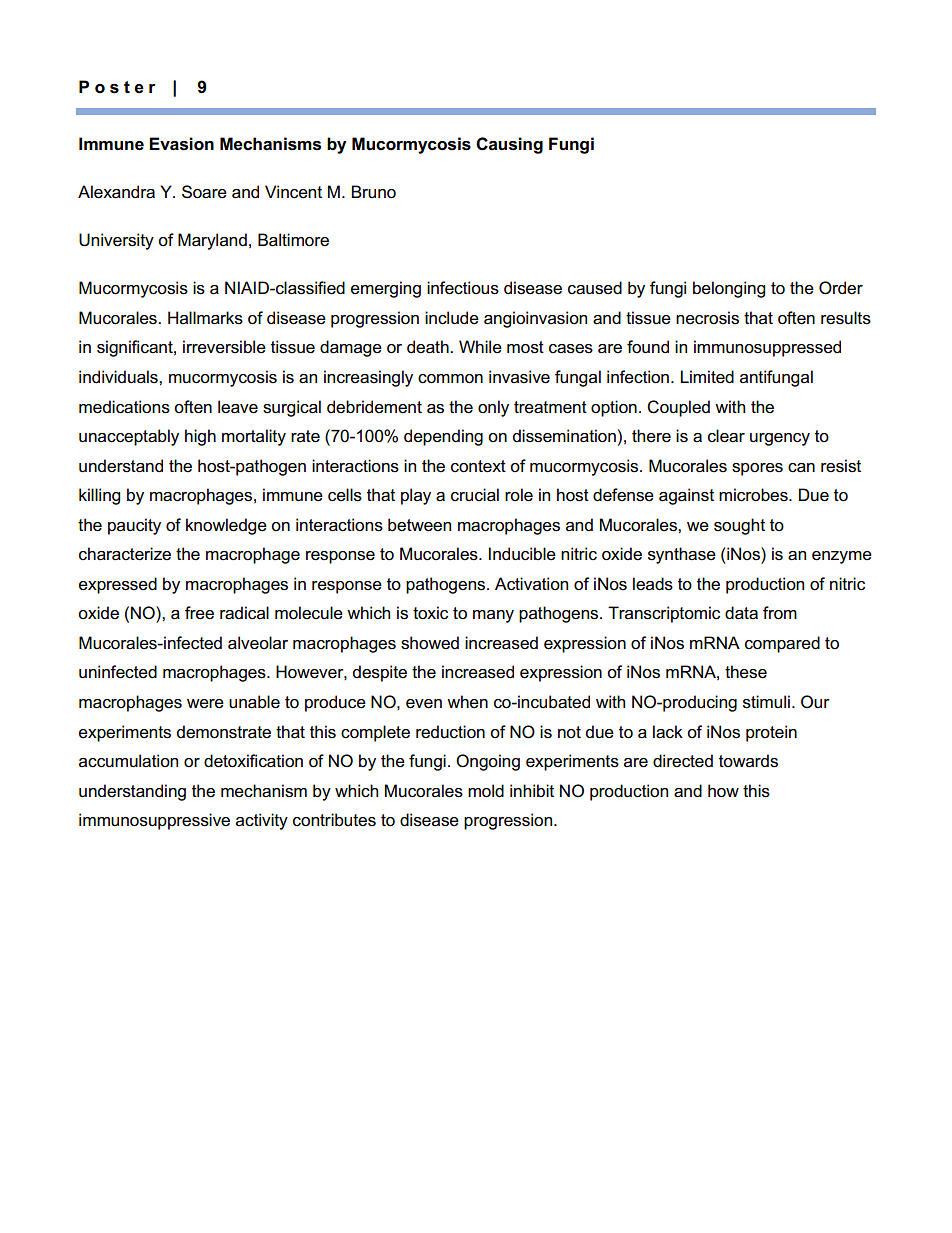 Image resolution: width=952 pixels, height=1233 pixels. What do you see at coordinates (729, 289) in the document?
I see `belonging` at bounding box center [729, 289].
